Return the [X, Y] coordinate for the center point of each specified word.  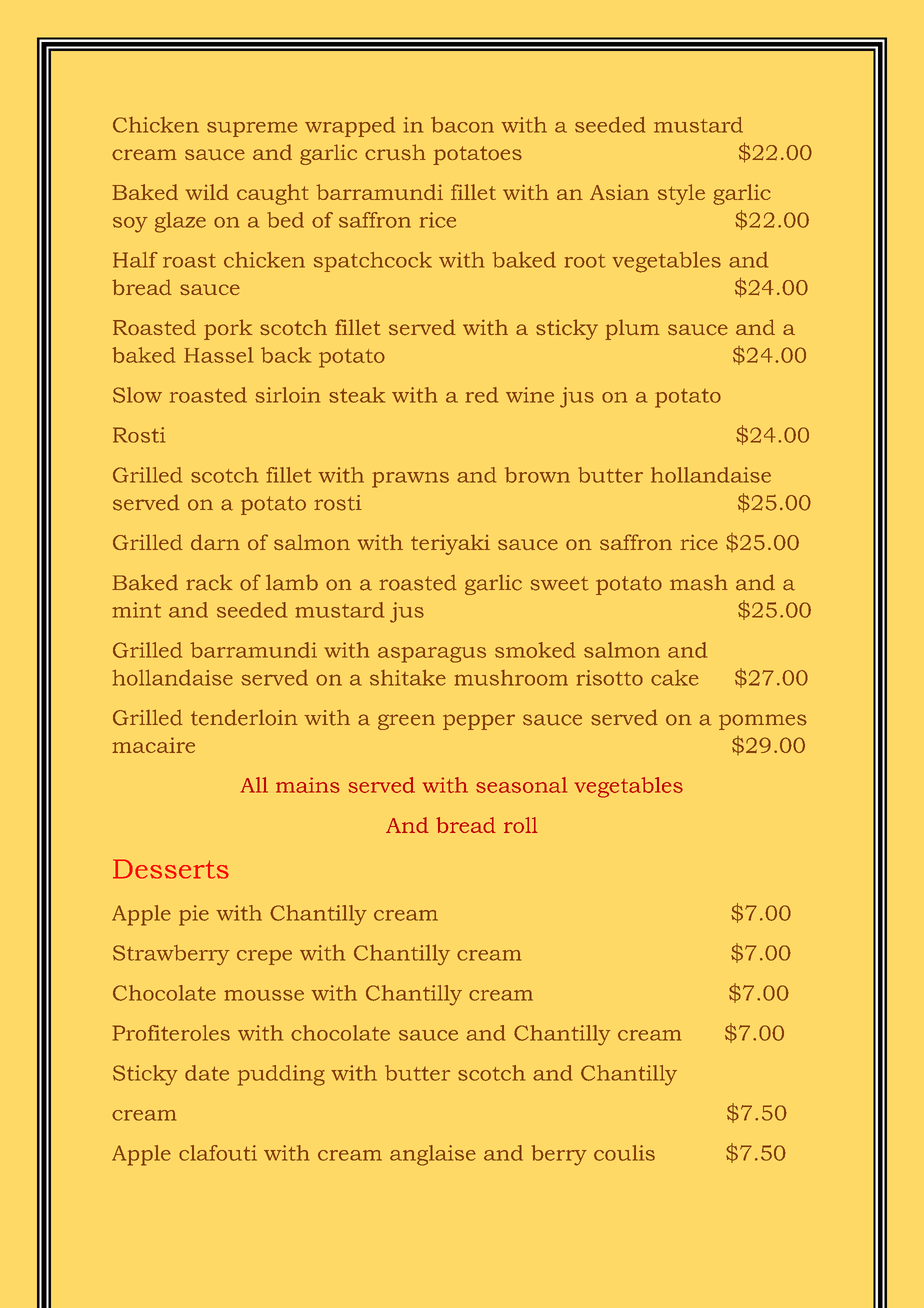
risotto [610, 678]
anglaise [433, 1155]
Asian [619, 192]
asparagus [432, 655]
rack [209, 582]
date [207, 1073]
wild [207, 192]
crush [395, 152]
